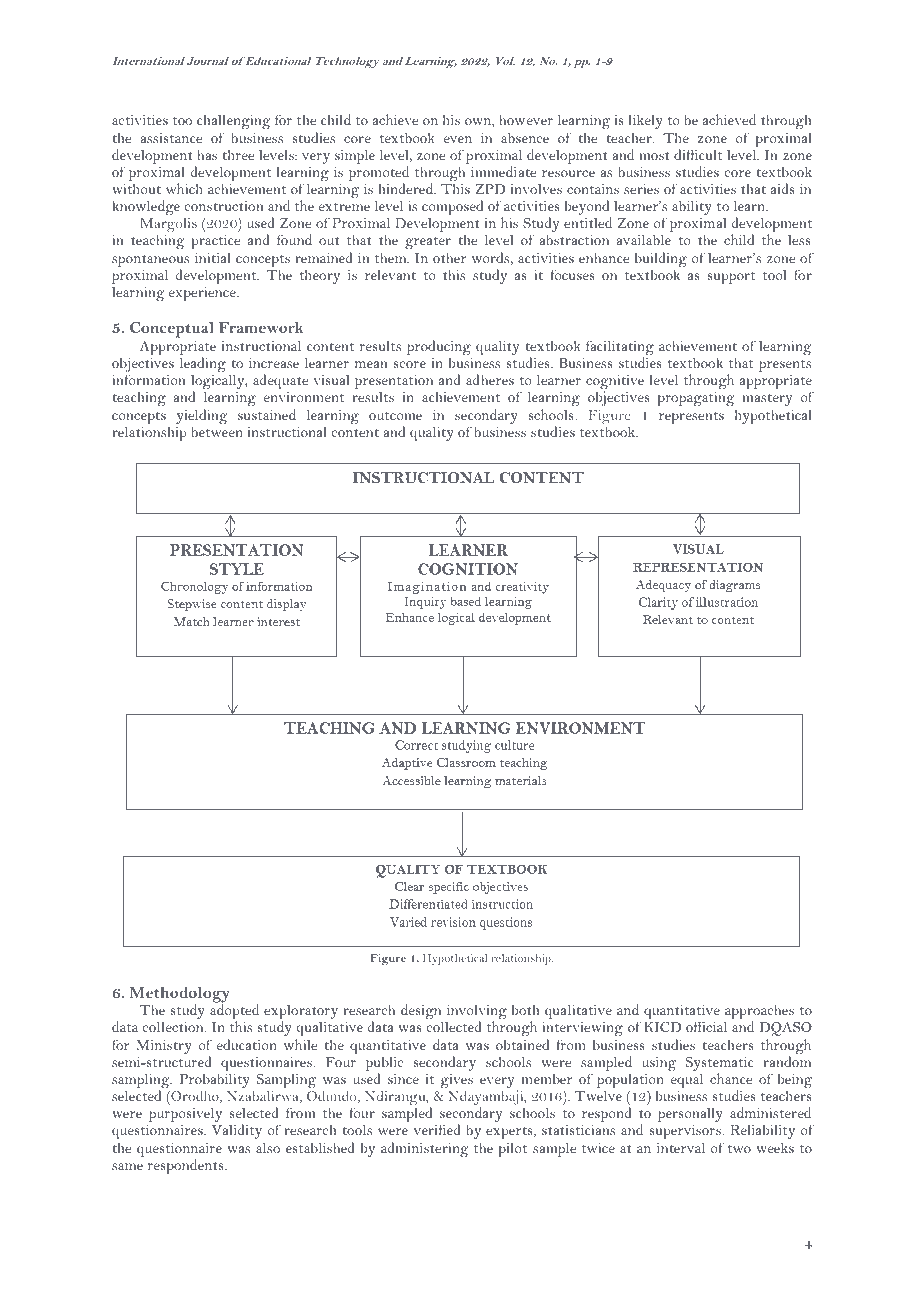 This screenshot has width=924, height=1308. What do you see at coordinates (217, 431) in the screenshot?
I see `between` at bounding box center [217, 431].
